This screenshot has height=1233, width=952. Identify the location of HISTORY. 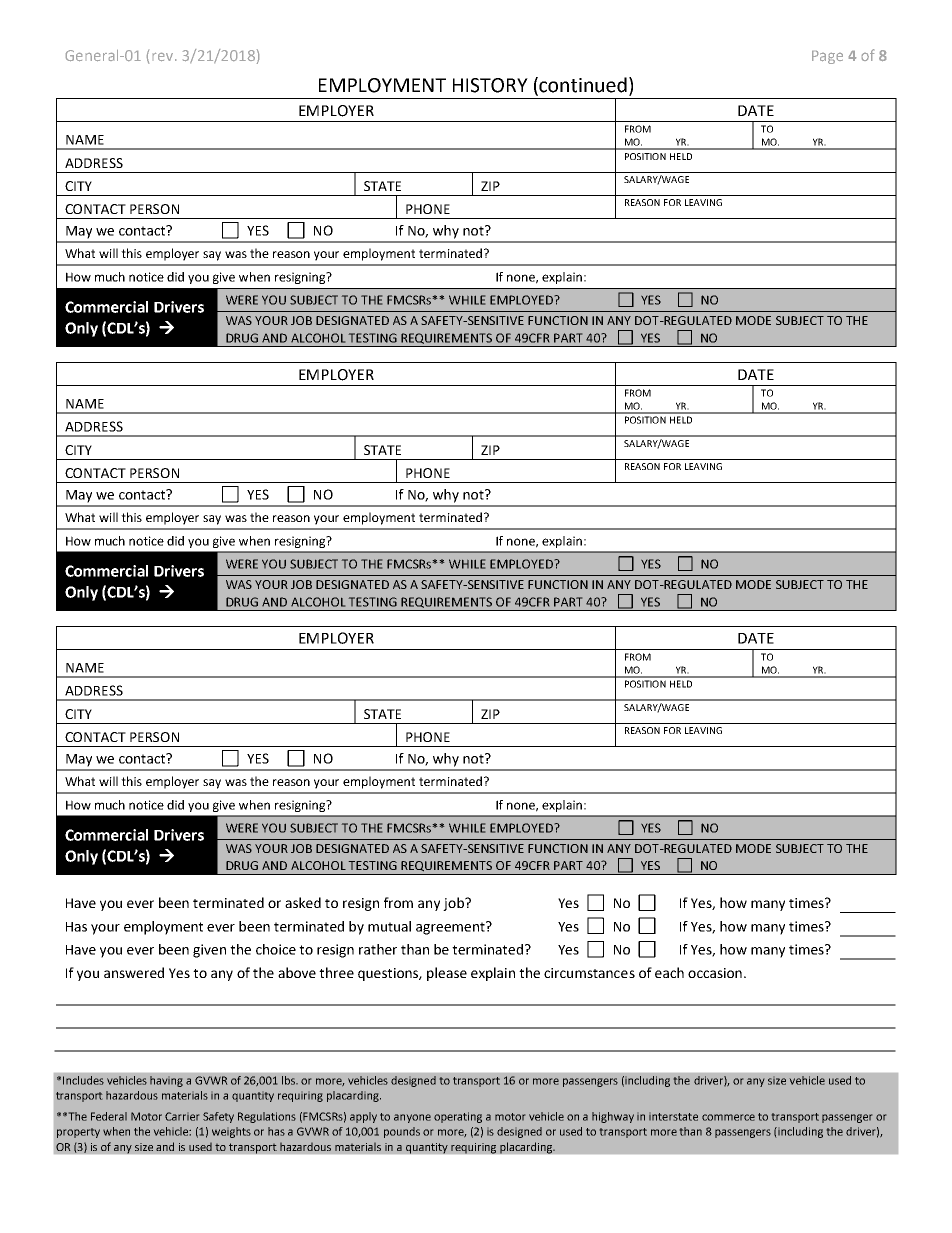
(490, 85).
